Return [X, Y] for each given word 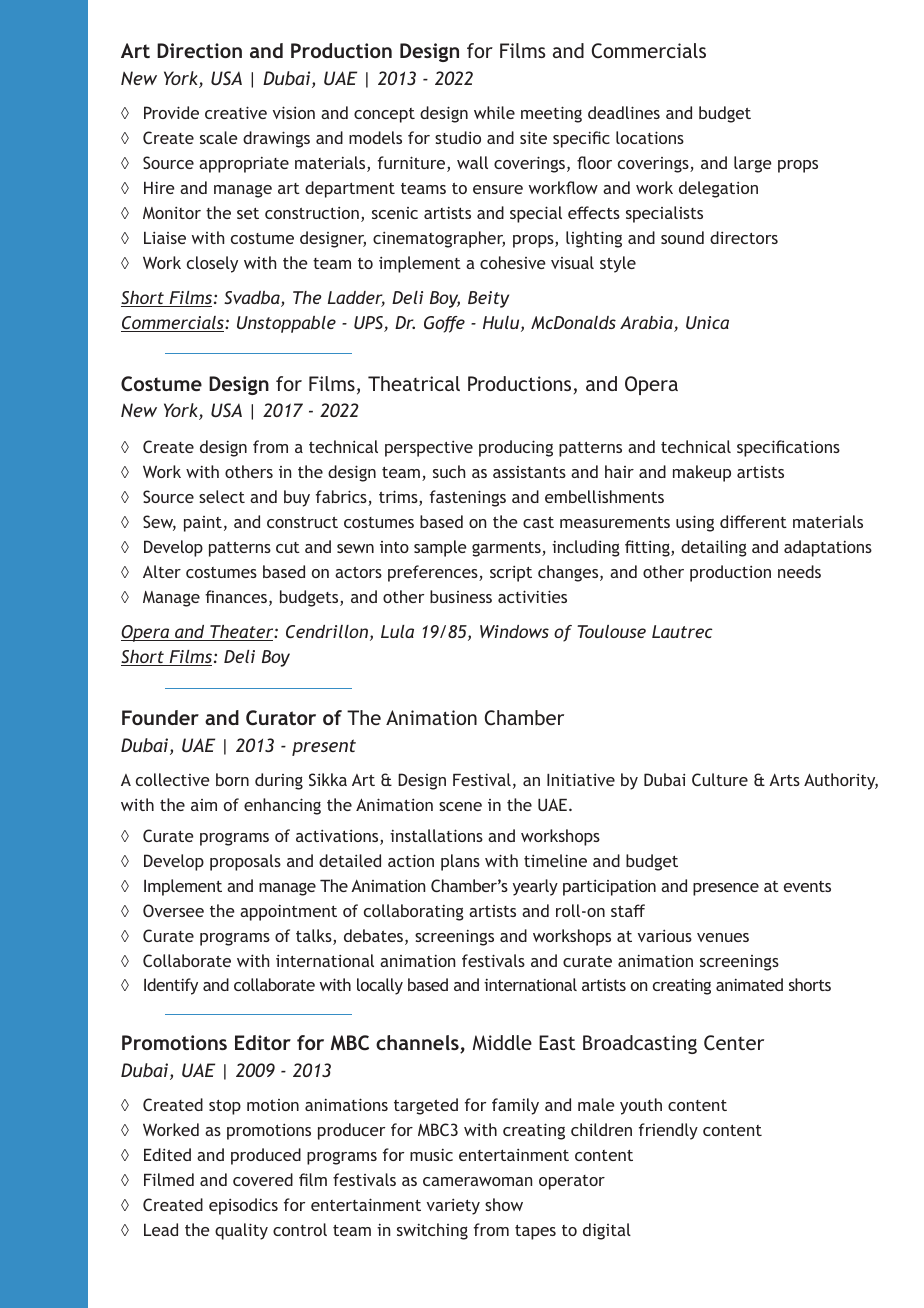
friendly [668, 1131]
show [504, 1204]
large [753, 164]
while [494, 112]
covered [263, 1179]
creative [236, 112]
